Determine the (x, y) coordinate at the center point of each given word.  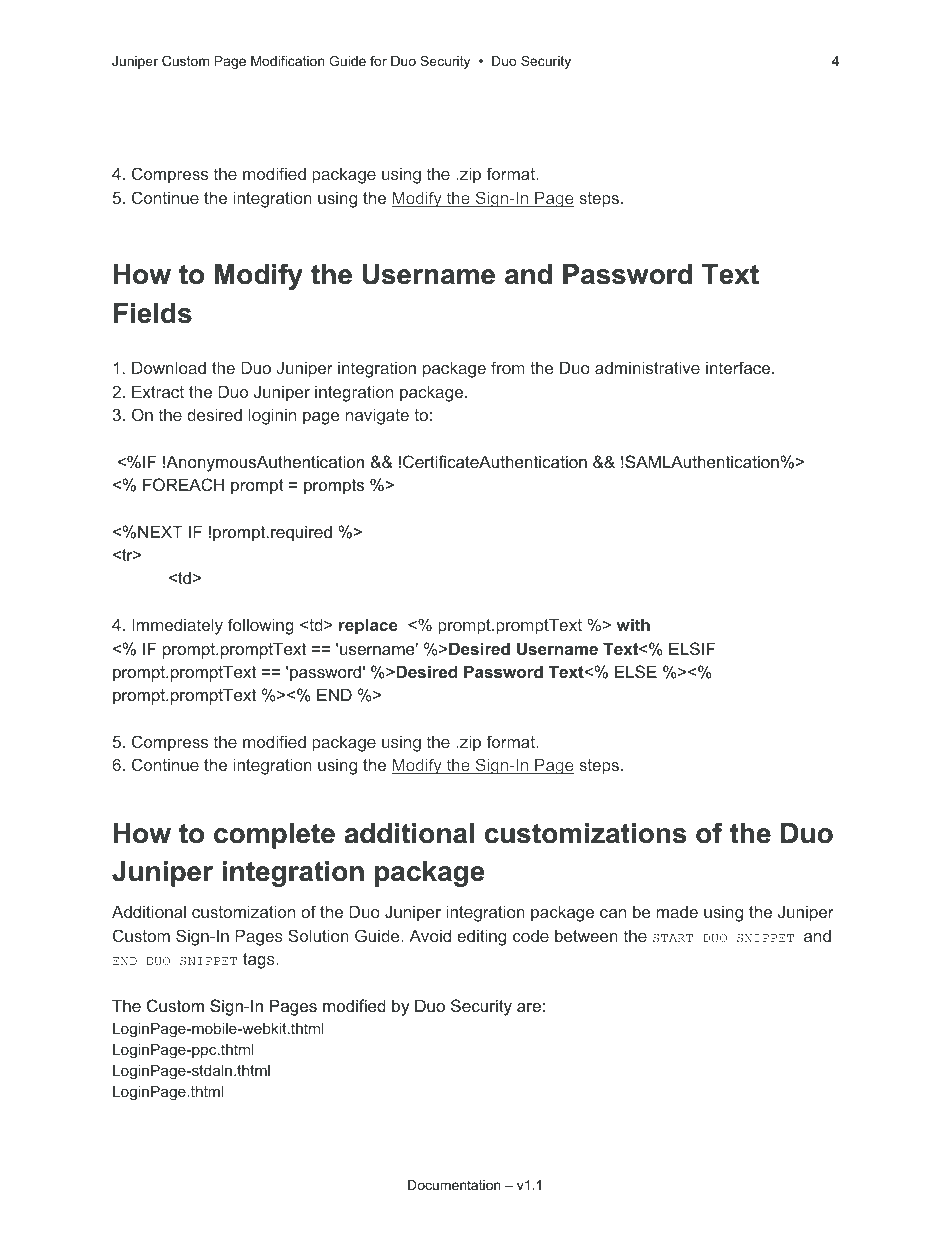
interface (739, 367)
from (508, 367)
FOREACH (183, 484)
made (677, 912)
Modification (287, 61)
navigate (377, 416)
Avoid (430, 935)
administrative (647, 367)
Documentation (454, 1185)
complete (274, 836)
